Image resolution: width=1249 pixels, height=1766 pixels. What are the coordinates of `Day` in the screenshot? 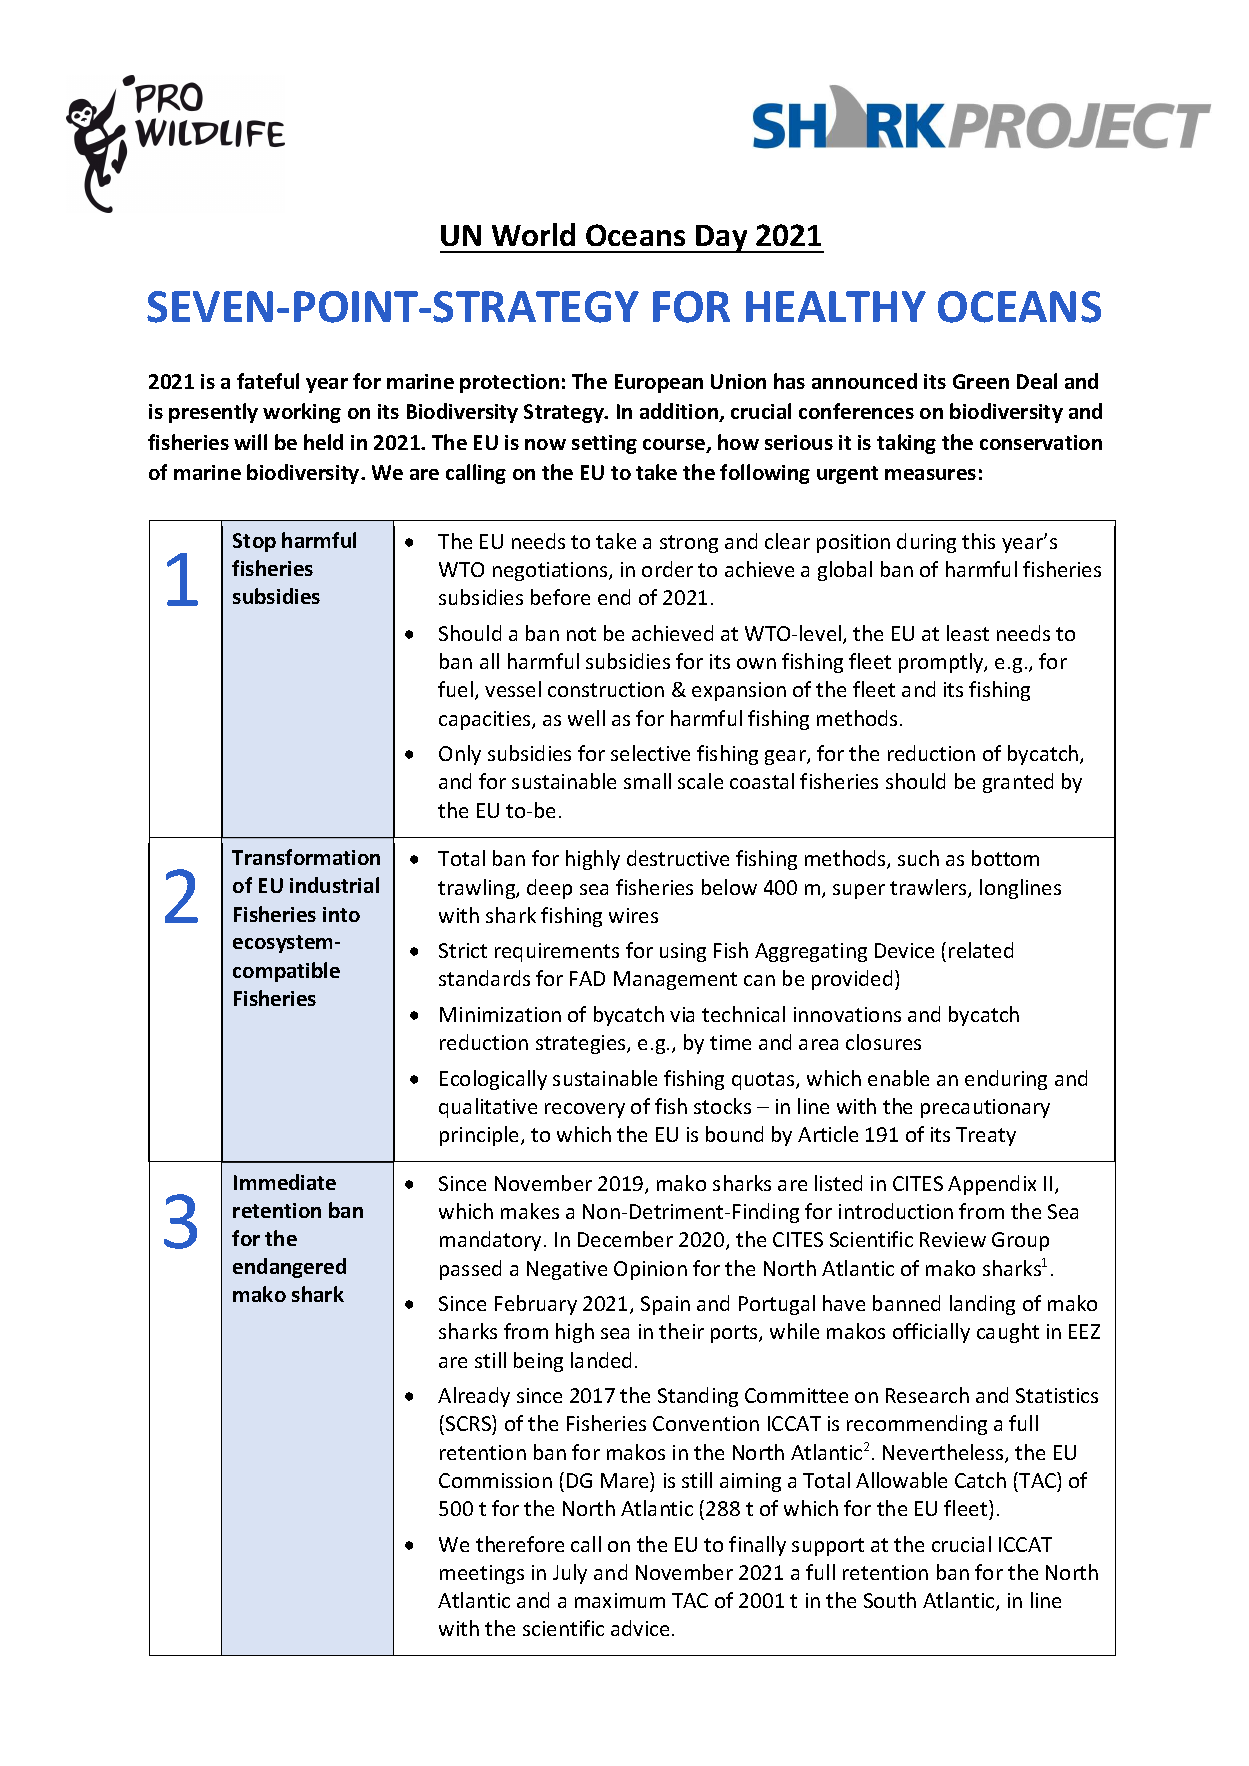 It's located at (722, 239).
